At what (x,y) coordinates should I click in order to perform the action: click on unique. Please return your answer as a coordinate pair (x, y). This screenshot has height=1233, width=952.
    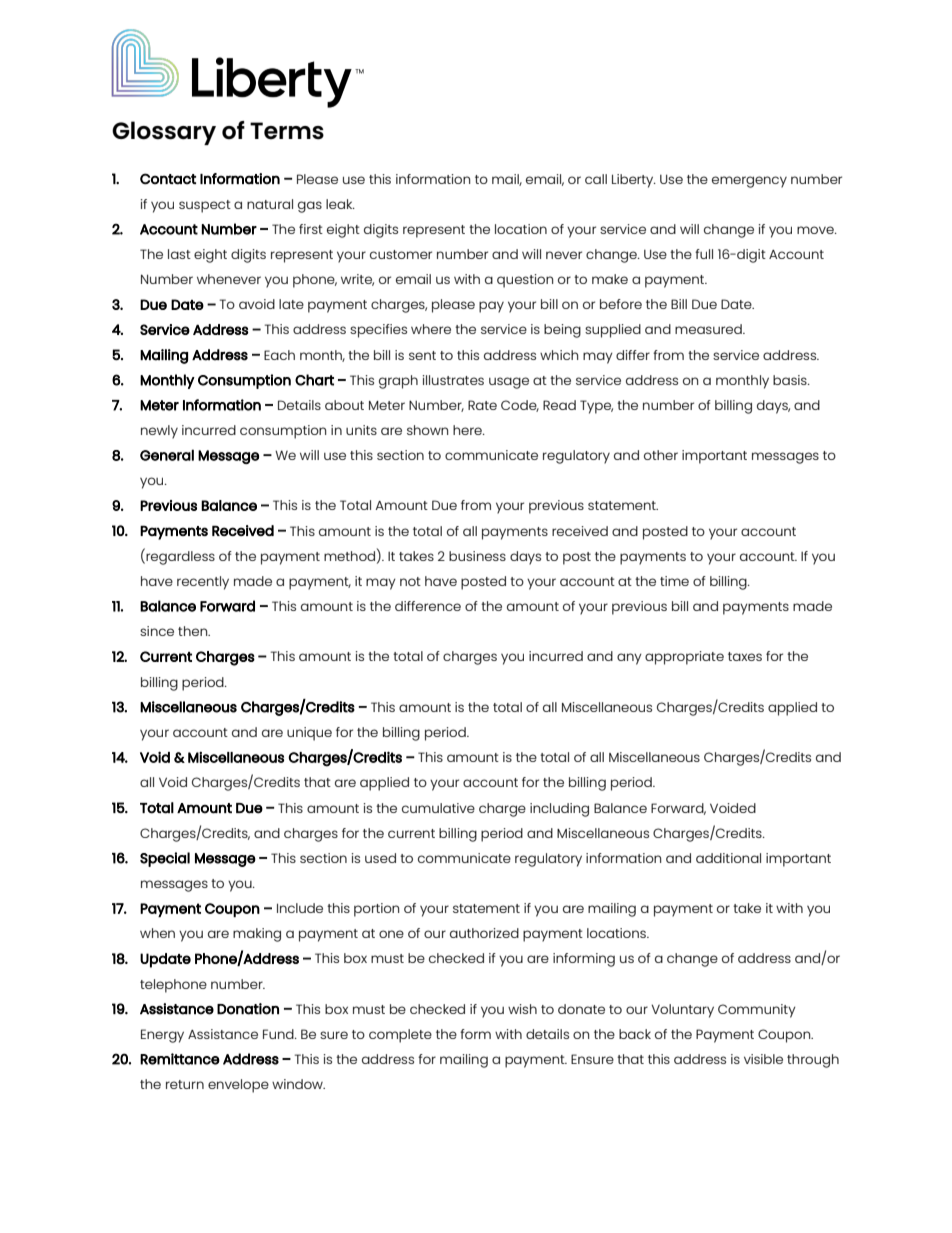
    Looking at the image, I should click on (309, 734).
